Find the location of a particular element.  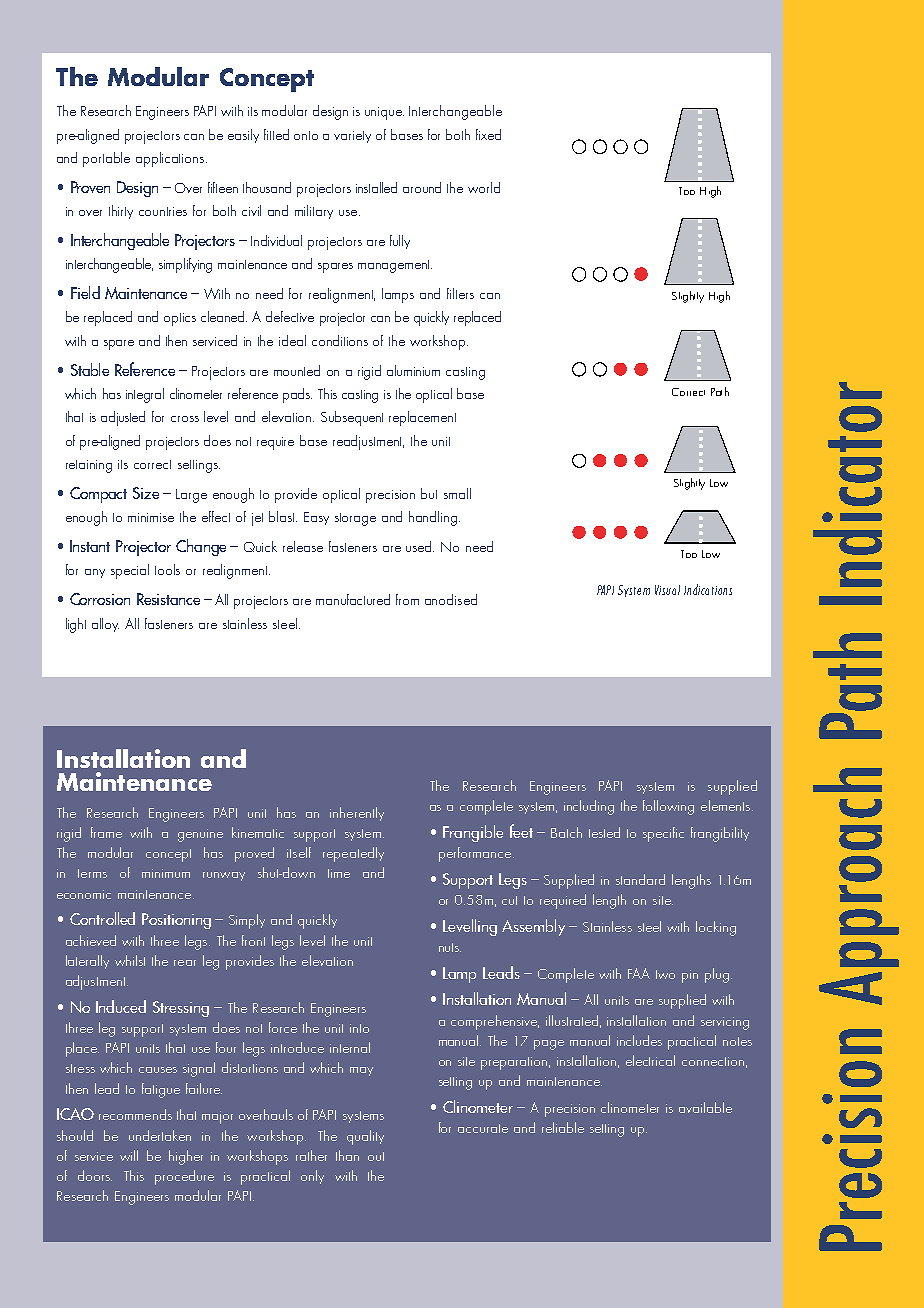

minimum is located at coordinates (166, 873).
